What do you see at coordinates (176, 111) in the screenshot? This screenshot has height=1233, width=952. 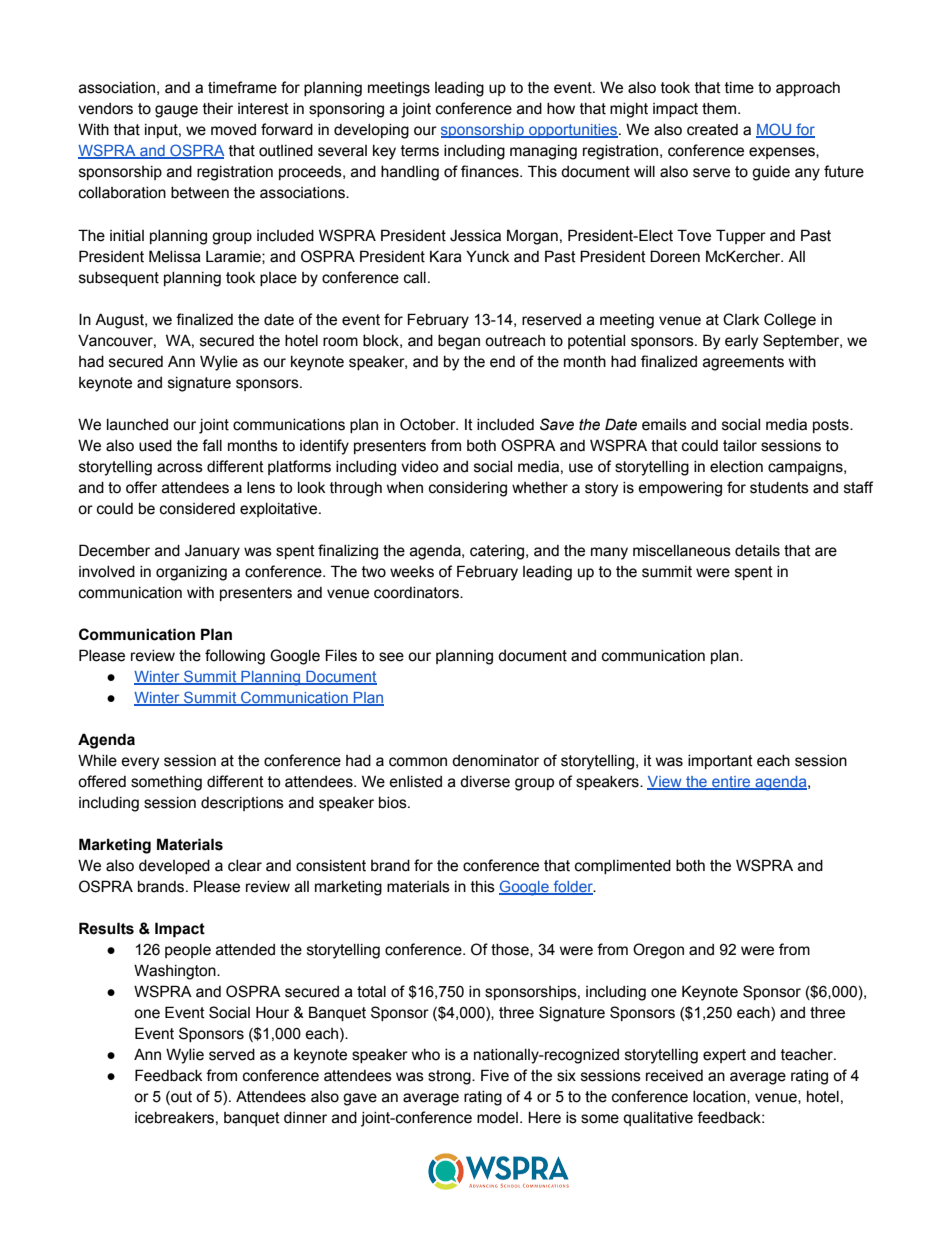 I see `gauge` at bounding box center [176, 111].
